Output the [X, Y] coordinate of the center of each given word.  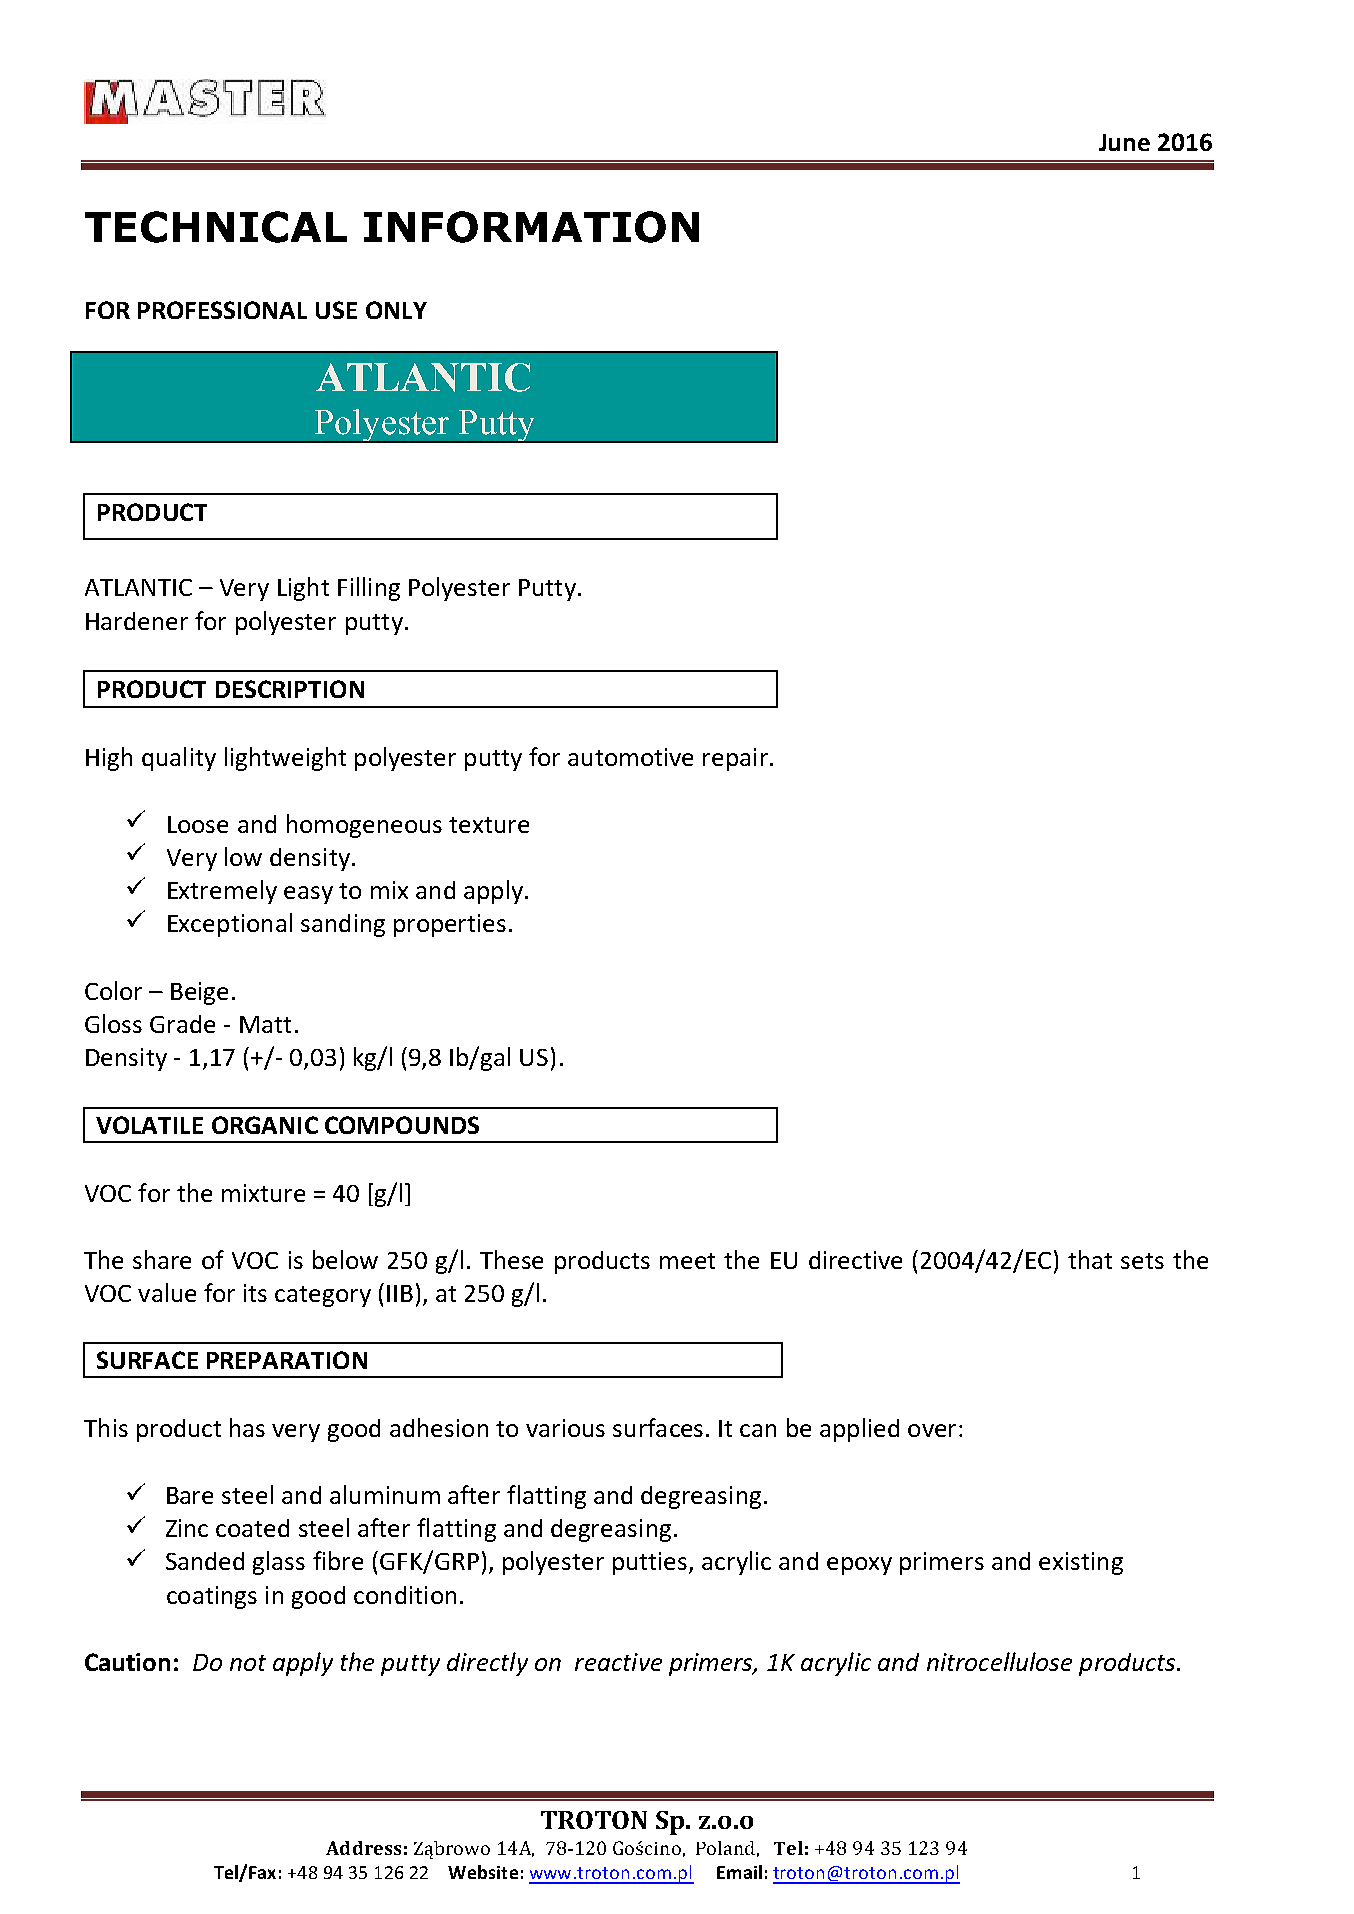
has [247, 1427]
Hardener [137, 621]
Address [363, 1848]
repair [735, 759]
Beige [199, 993]
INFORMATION [531, 227]
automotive [630, 757]
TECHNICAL [216, 227]
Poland [725, 1848]
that [1090, 1259]
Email [739, 1872]
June [1124, 142]
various [565, 1428]
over [932, 1430]
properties [450, 925]
